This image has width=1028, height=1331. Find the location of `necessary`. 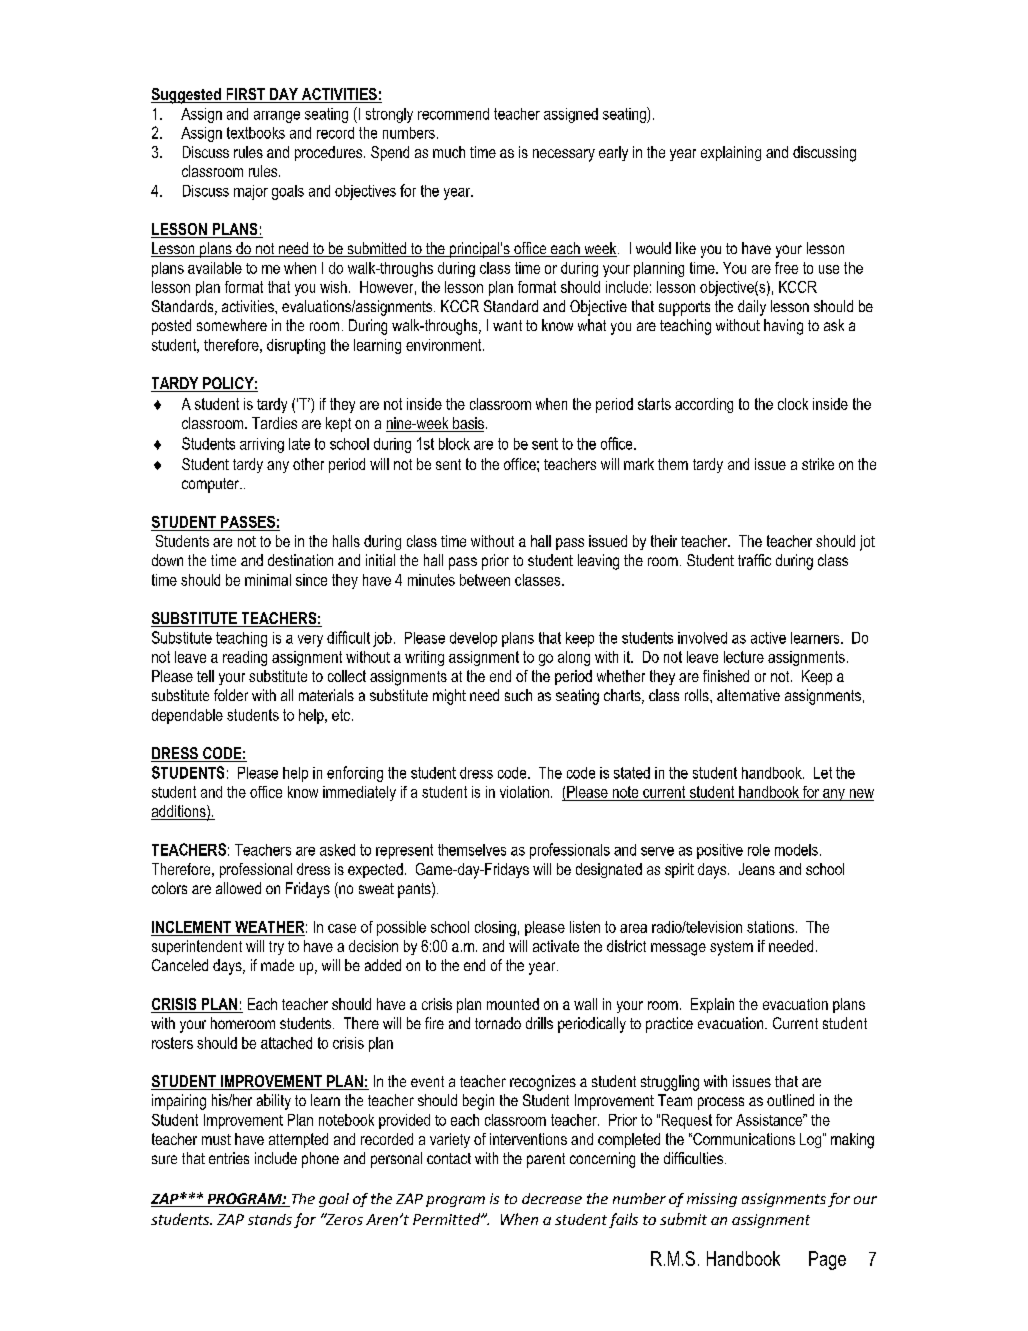

necessary is located at coordinates (564, 155).
